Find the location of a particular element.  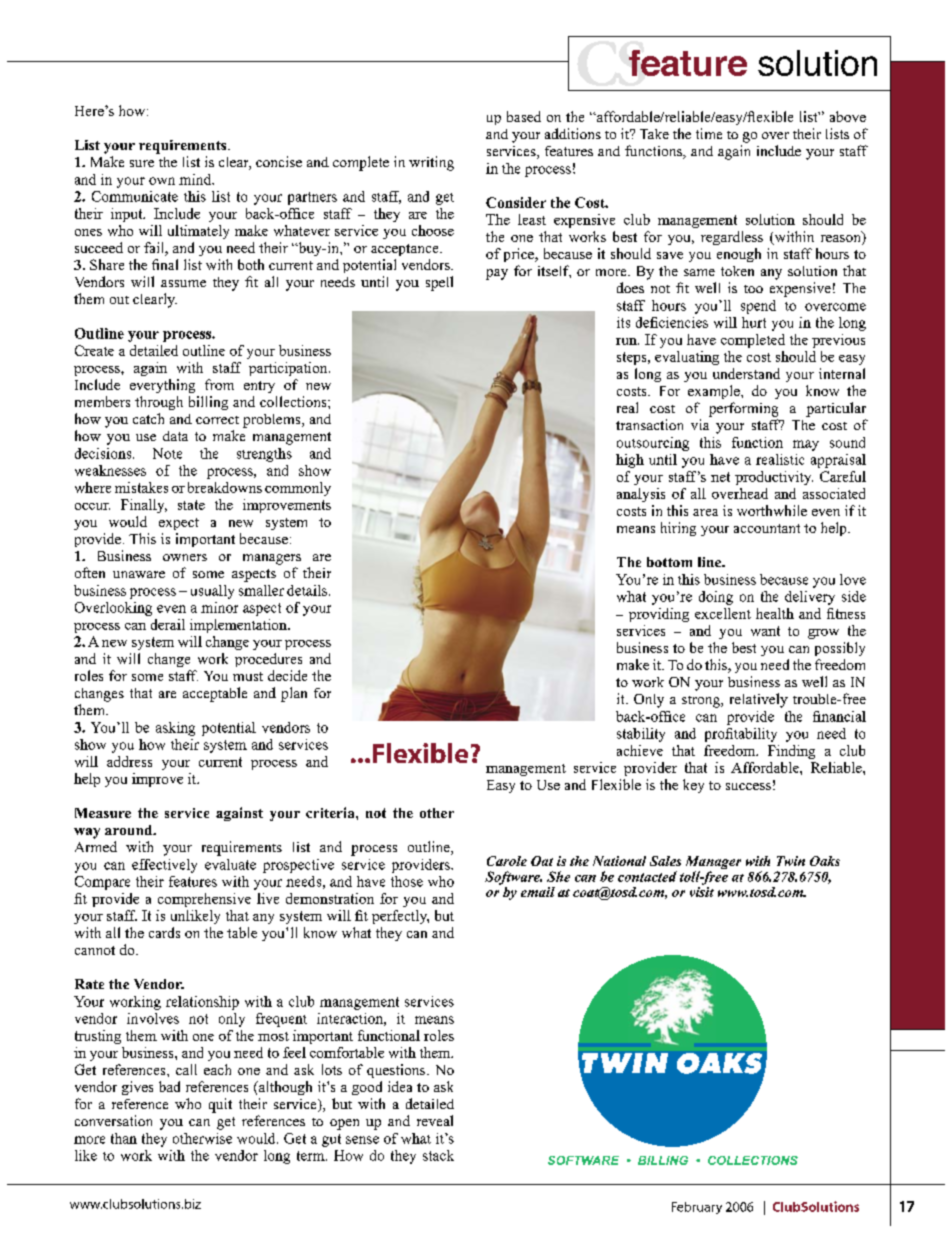

mind is located at coordinates (196, 179).
